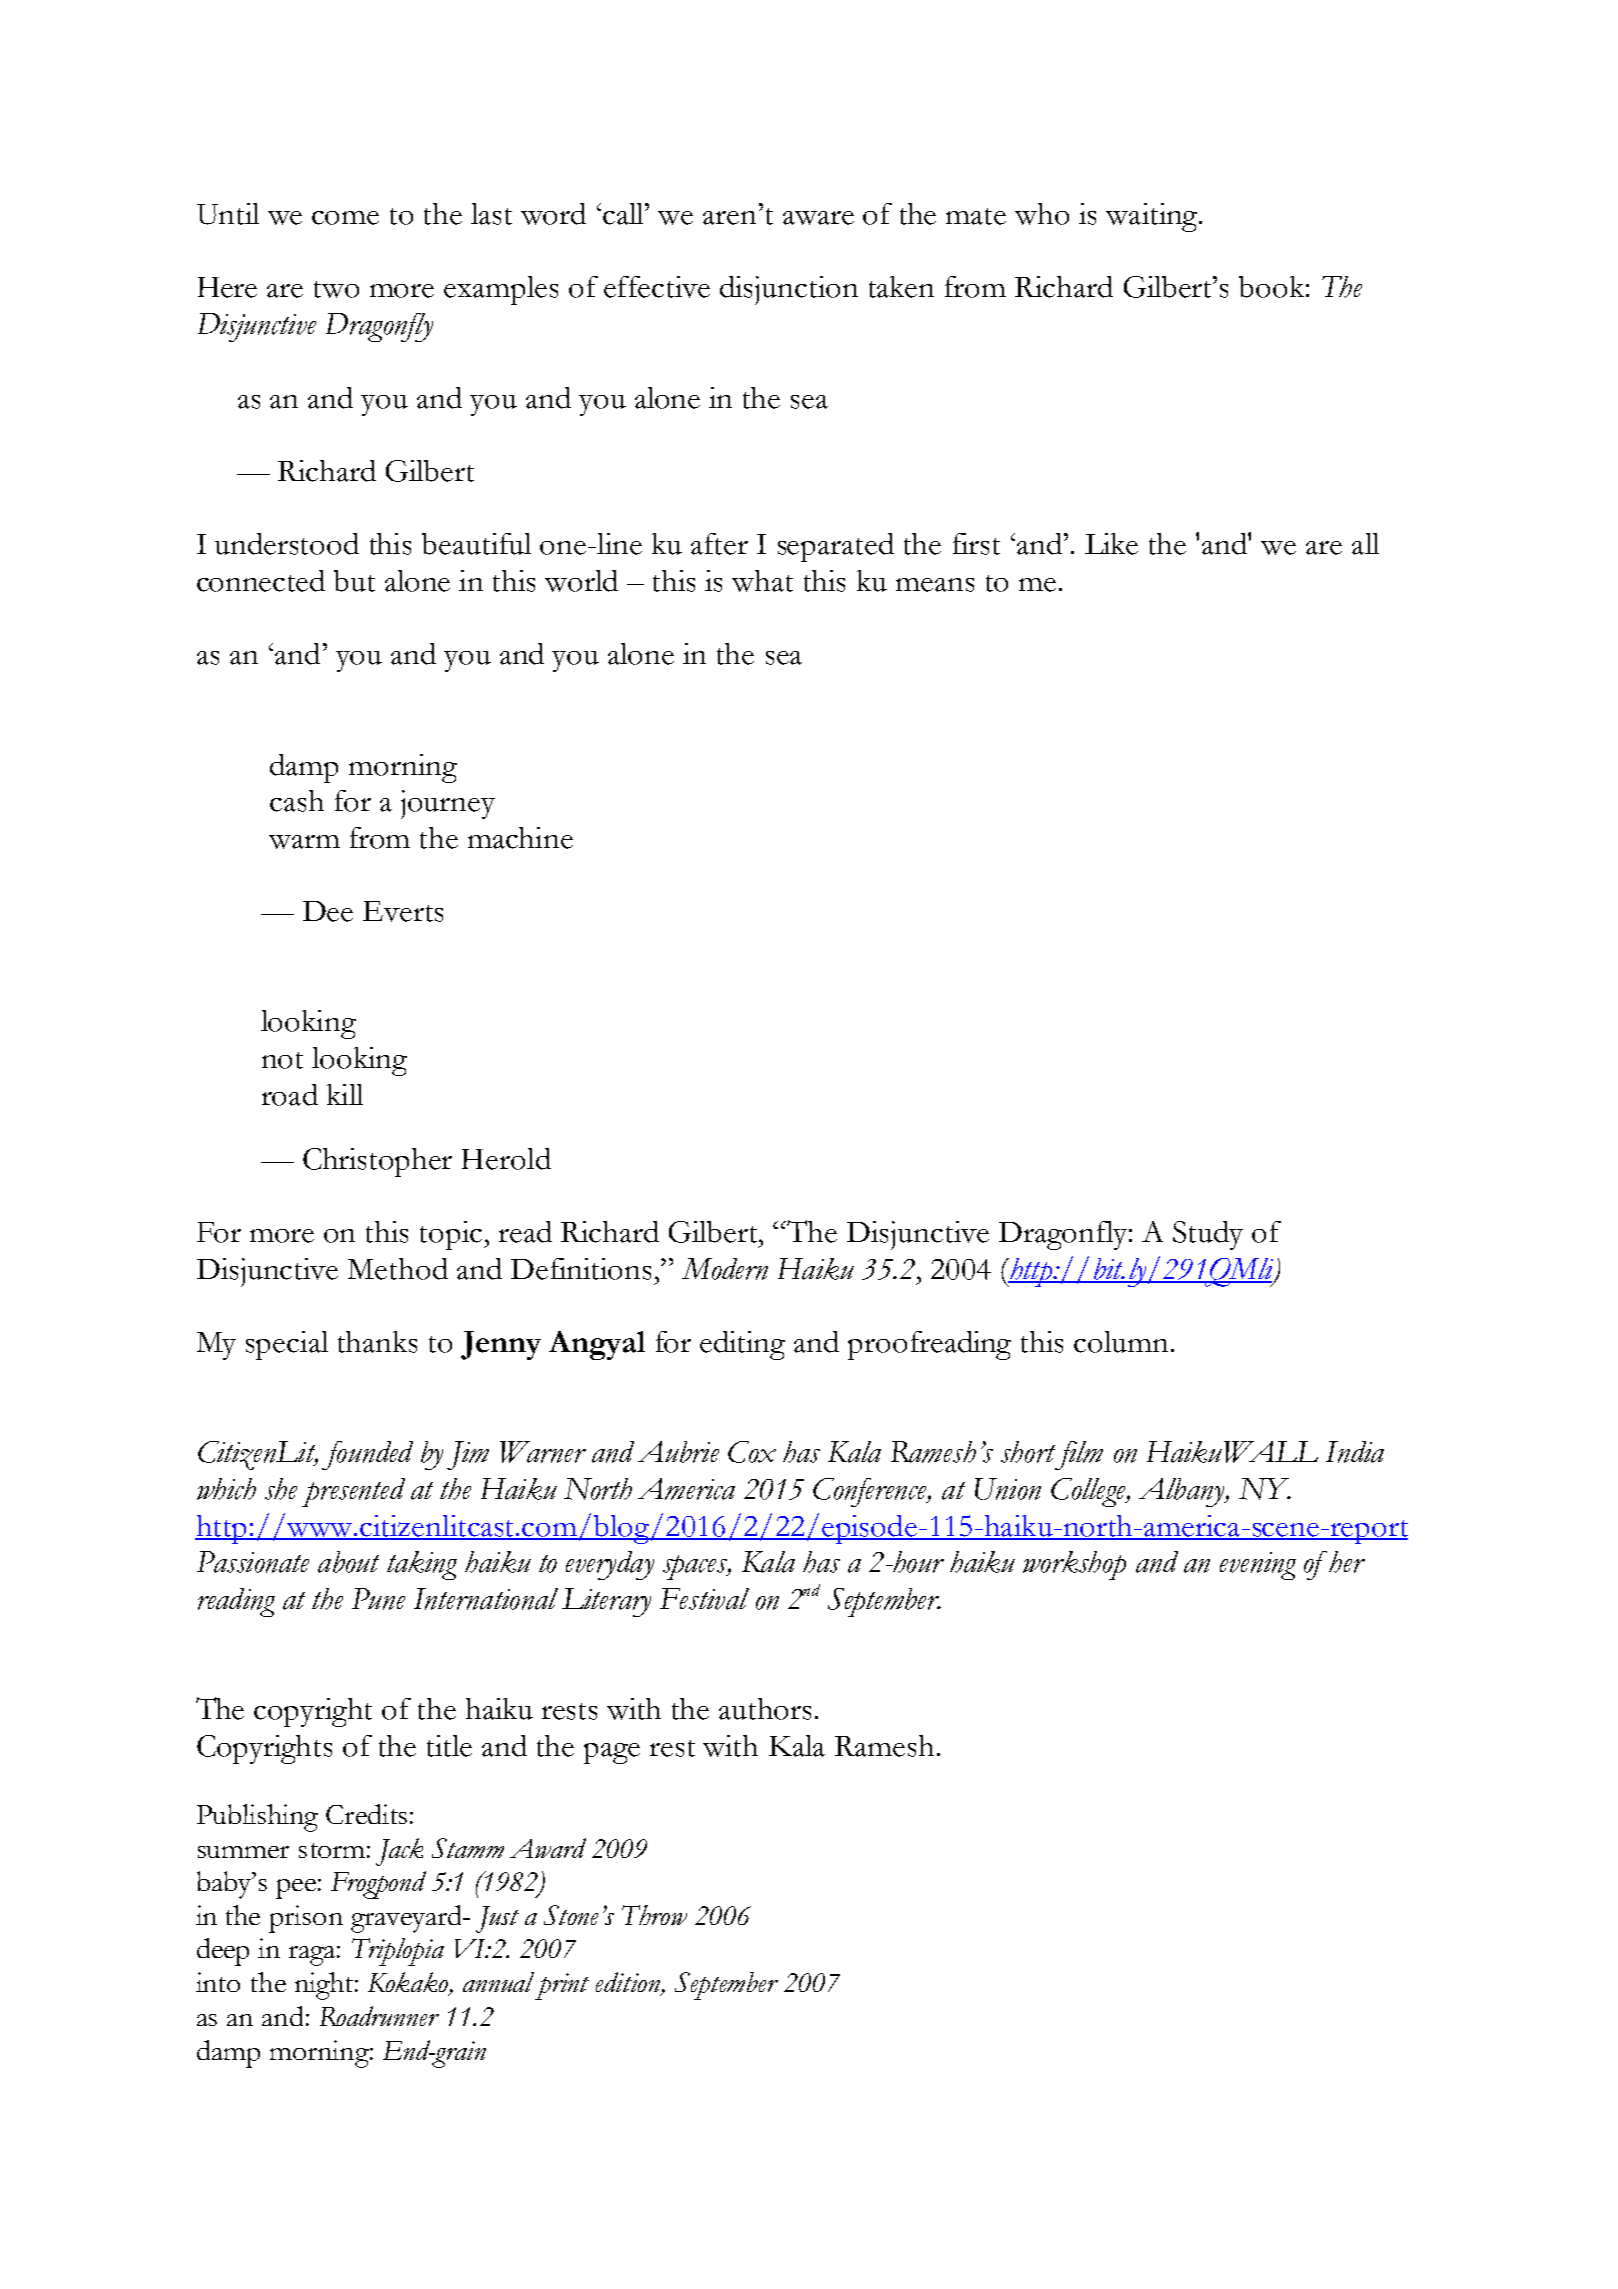 This screenshot has width=1618, height=2289. I want to click on waiting, so click(1153, 217).
